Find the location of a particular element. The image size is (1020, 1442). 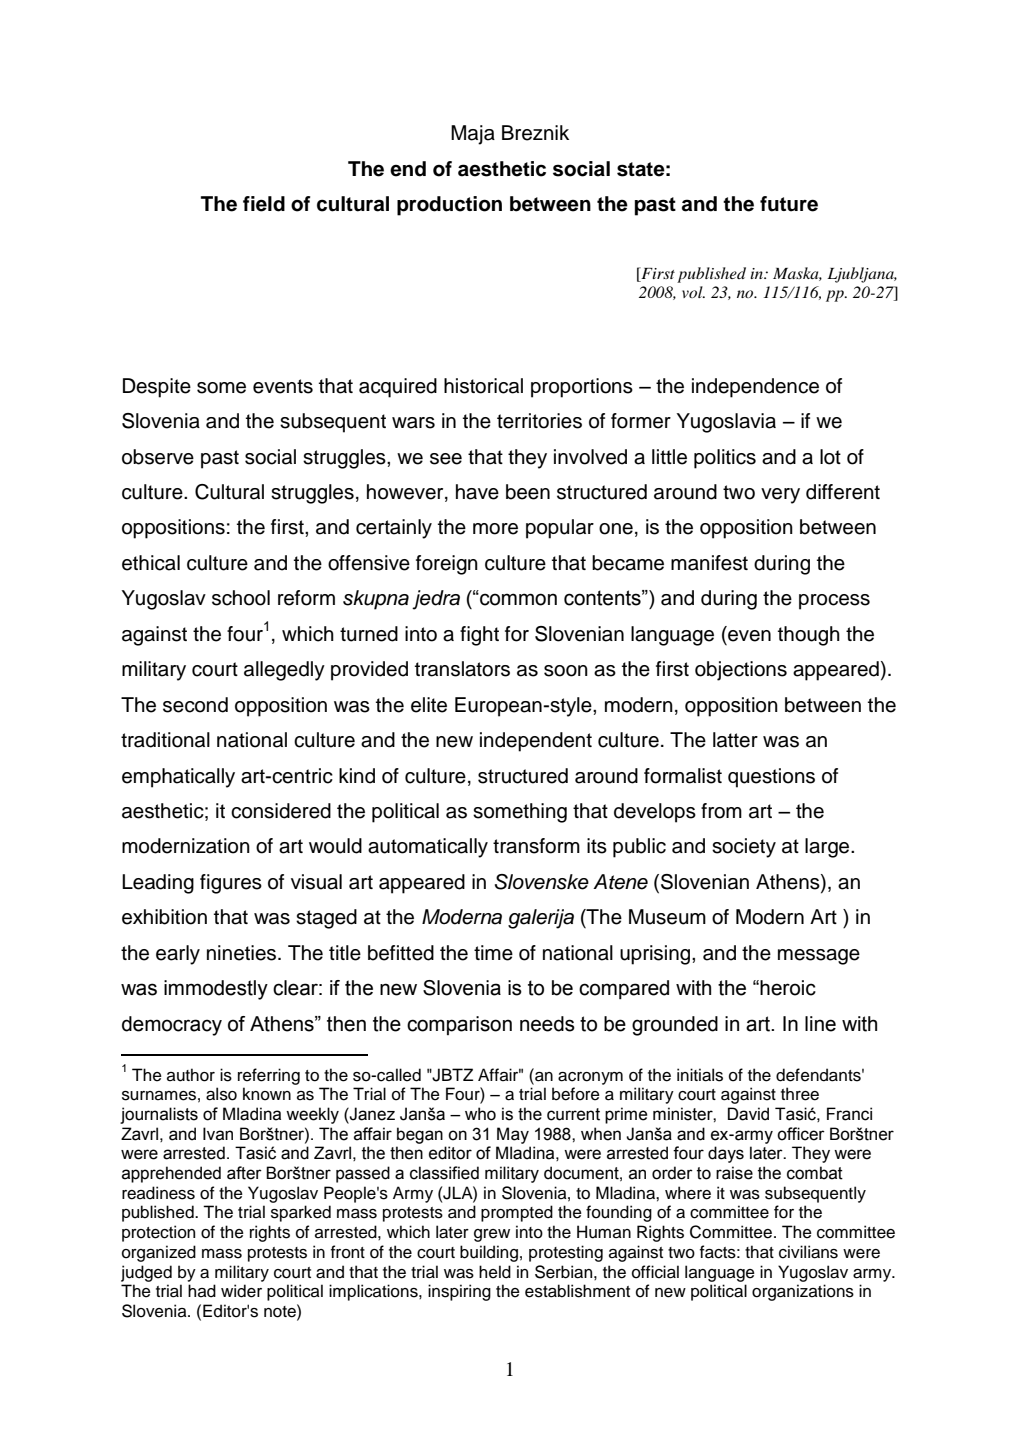

Despite is located at coordinates (157, 388).
